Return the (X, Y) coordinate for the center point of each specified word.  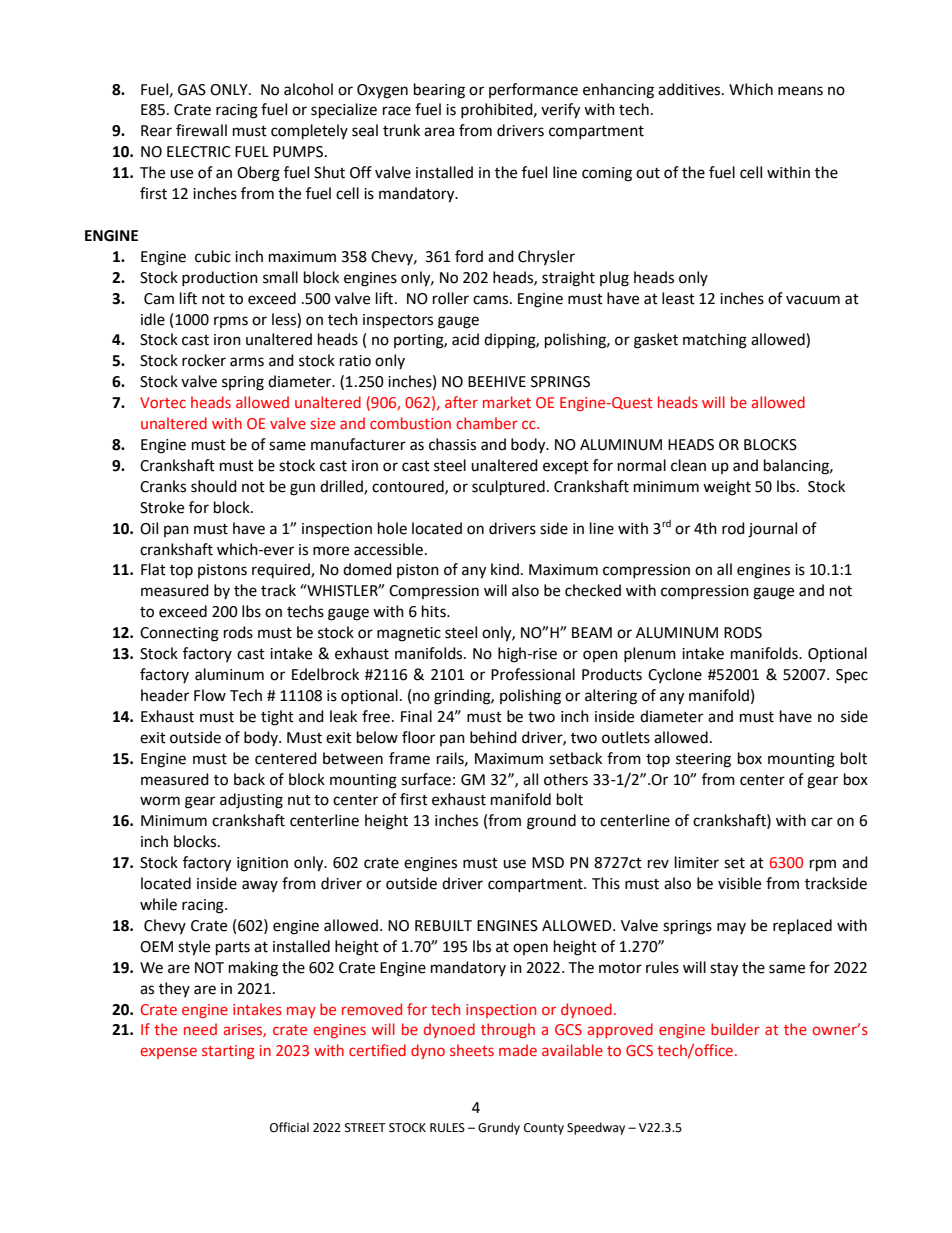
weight (727, 488)
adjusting (251, 801)
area (439, 132)
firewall (201, 130)
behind (493, 737)
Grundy (499, 1128)
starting (228, 1052)
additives (690, 89)
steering (703, 760)
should (214, 486)
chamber (487, 423)
